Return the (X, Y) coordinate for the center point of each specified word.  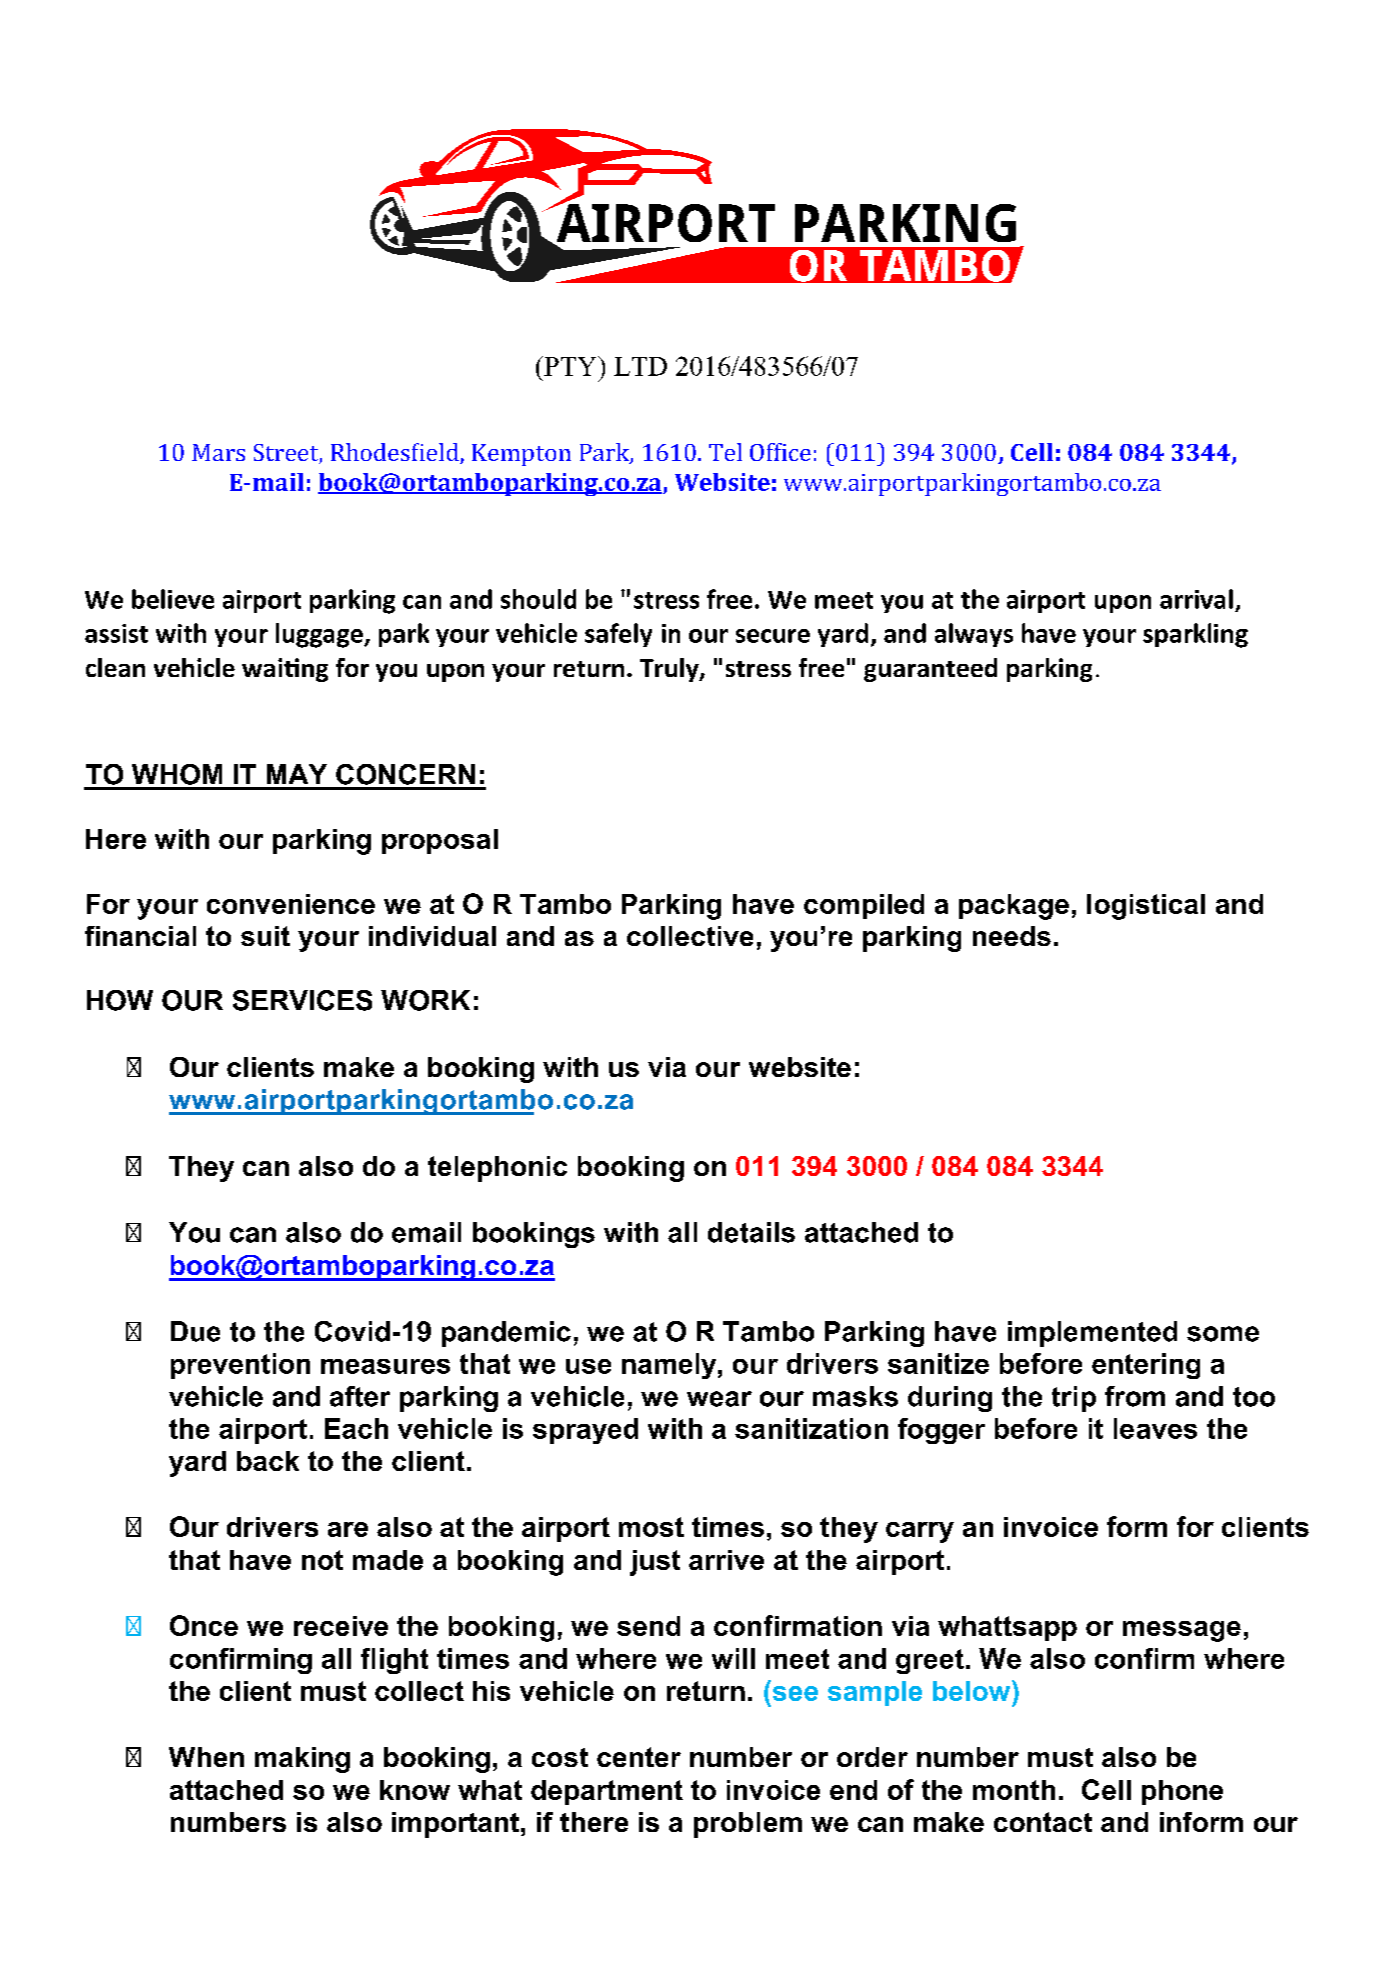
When (206, 1757)
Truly (670, 670)
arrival (1196, 599)
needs (1012, 936)
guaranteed (930, 670)
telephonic (497, 1169)
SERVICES (302, 1000)
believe (173, 599)
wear (719, 1399)
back (268, 1461)
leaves (1155, 1428)
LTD (640, 366)
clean (115, 667)
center (639, 1757)
